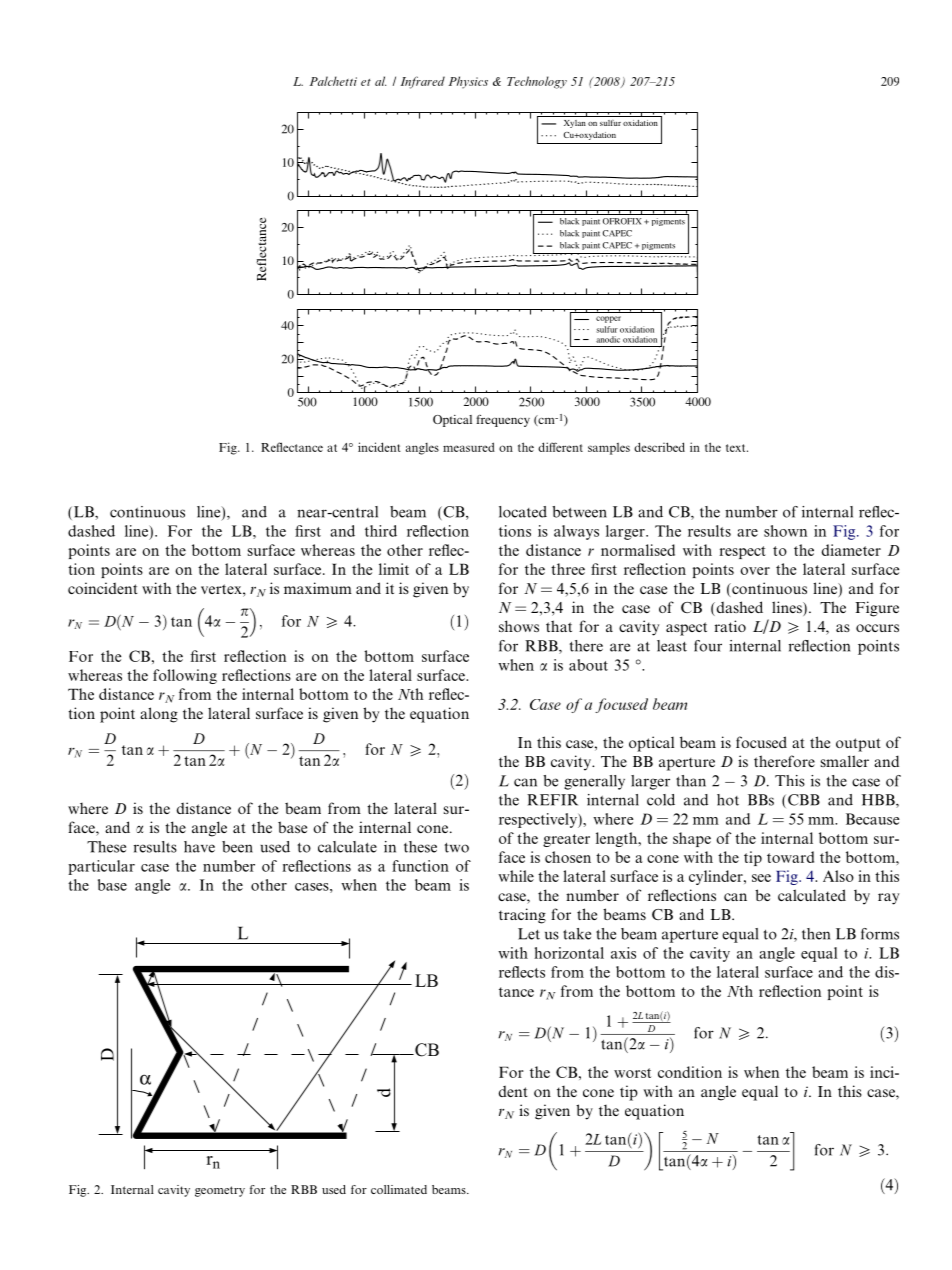  What do you see at coordinates (457, 848) in the image?
I see `two` at bounding box center [457, 848].
